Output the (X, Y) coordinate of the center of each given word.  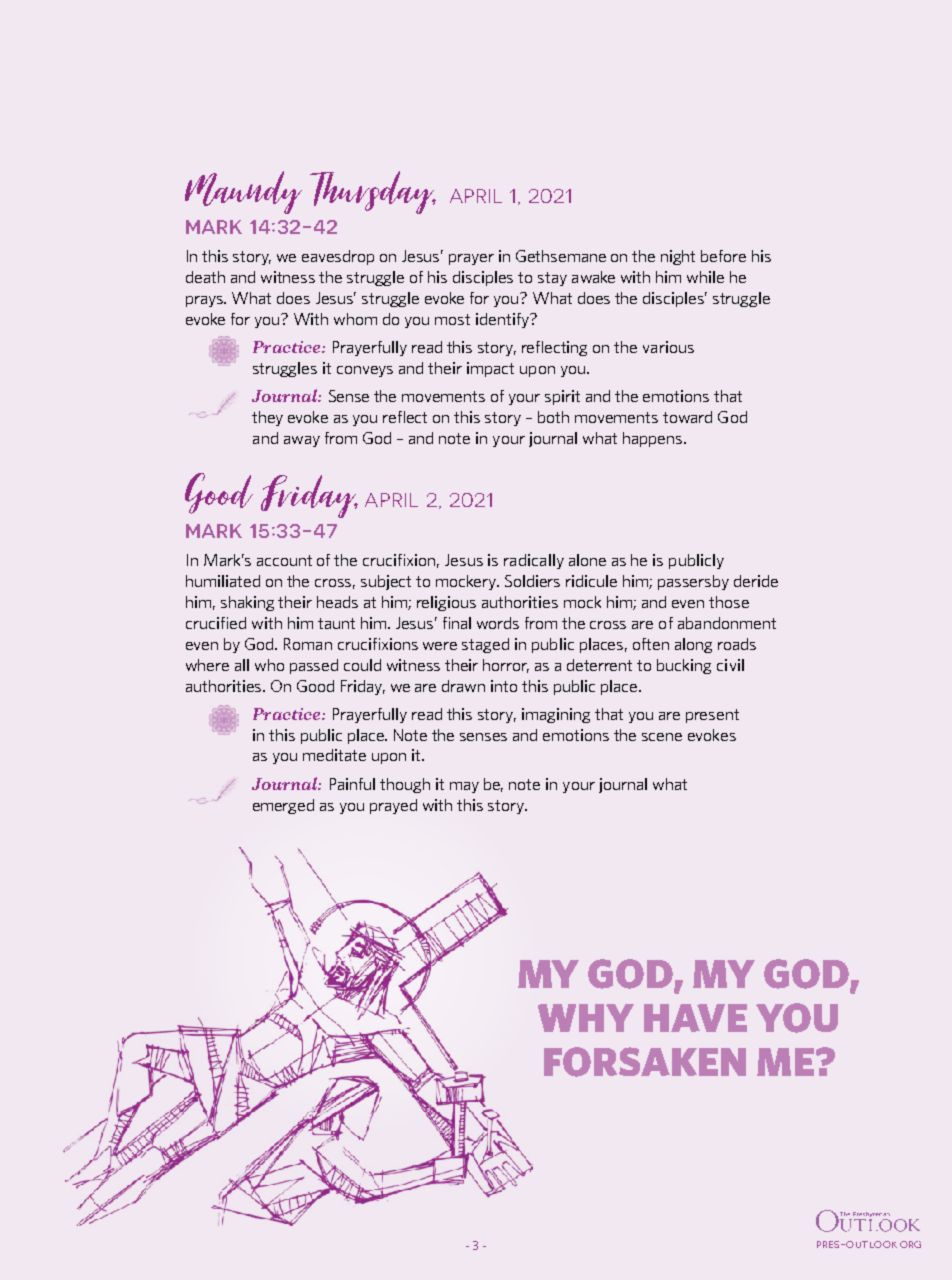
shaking (247, 603)
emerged (283, 806)
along (693, 645)
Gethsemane (561, 256)
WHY (586, 1018)
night (678, 257)
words (498, 623)
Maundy (243, 192)
